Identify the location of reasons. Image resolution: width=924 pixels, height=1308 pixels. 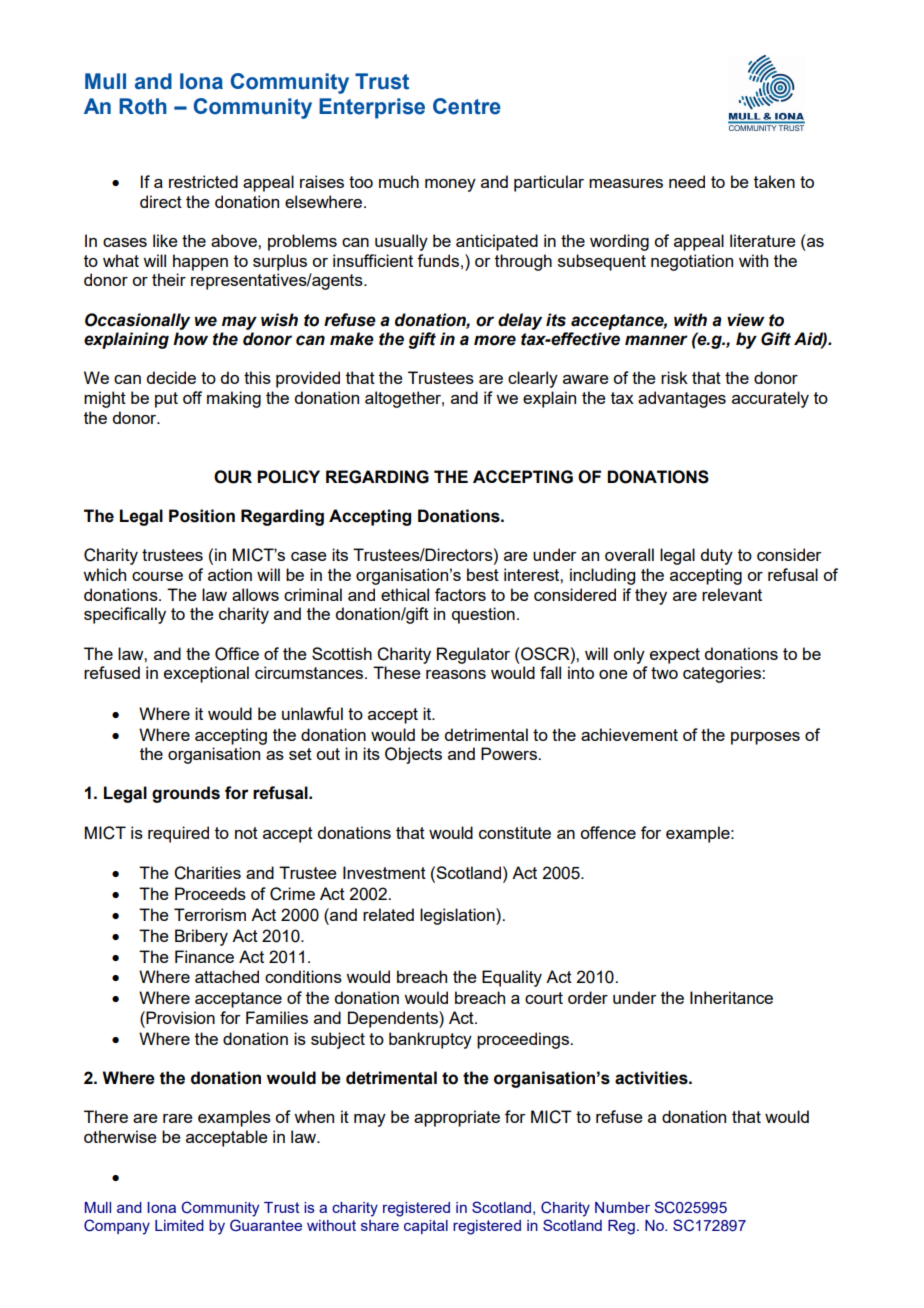
(456, 674).
